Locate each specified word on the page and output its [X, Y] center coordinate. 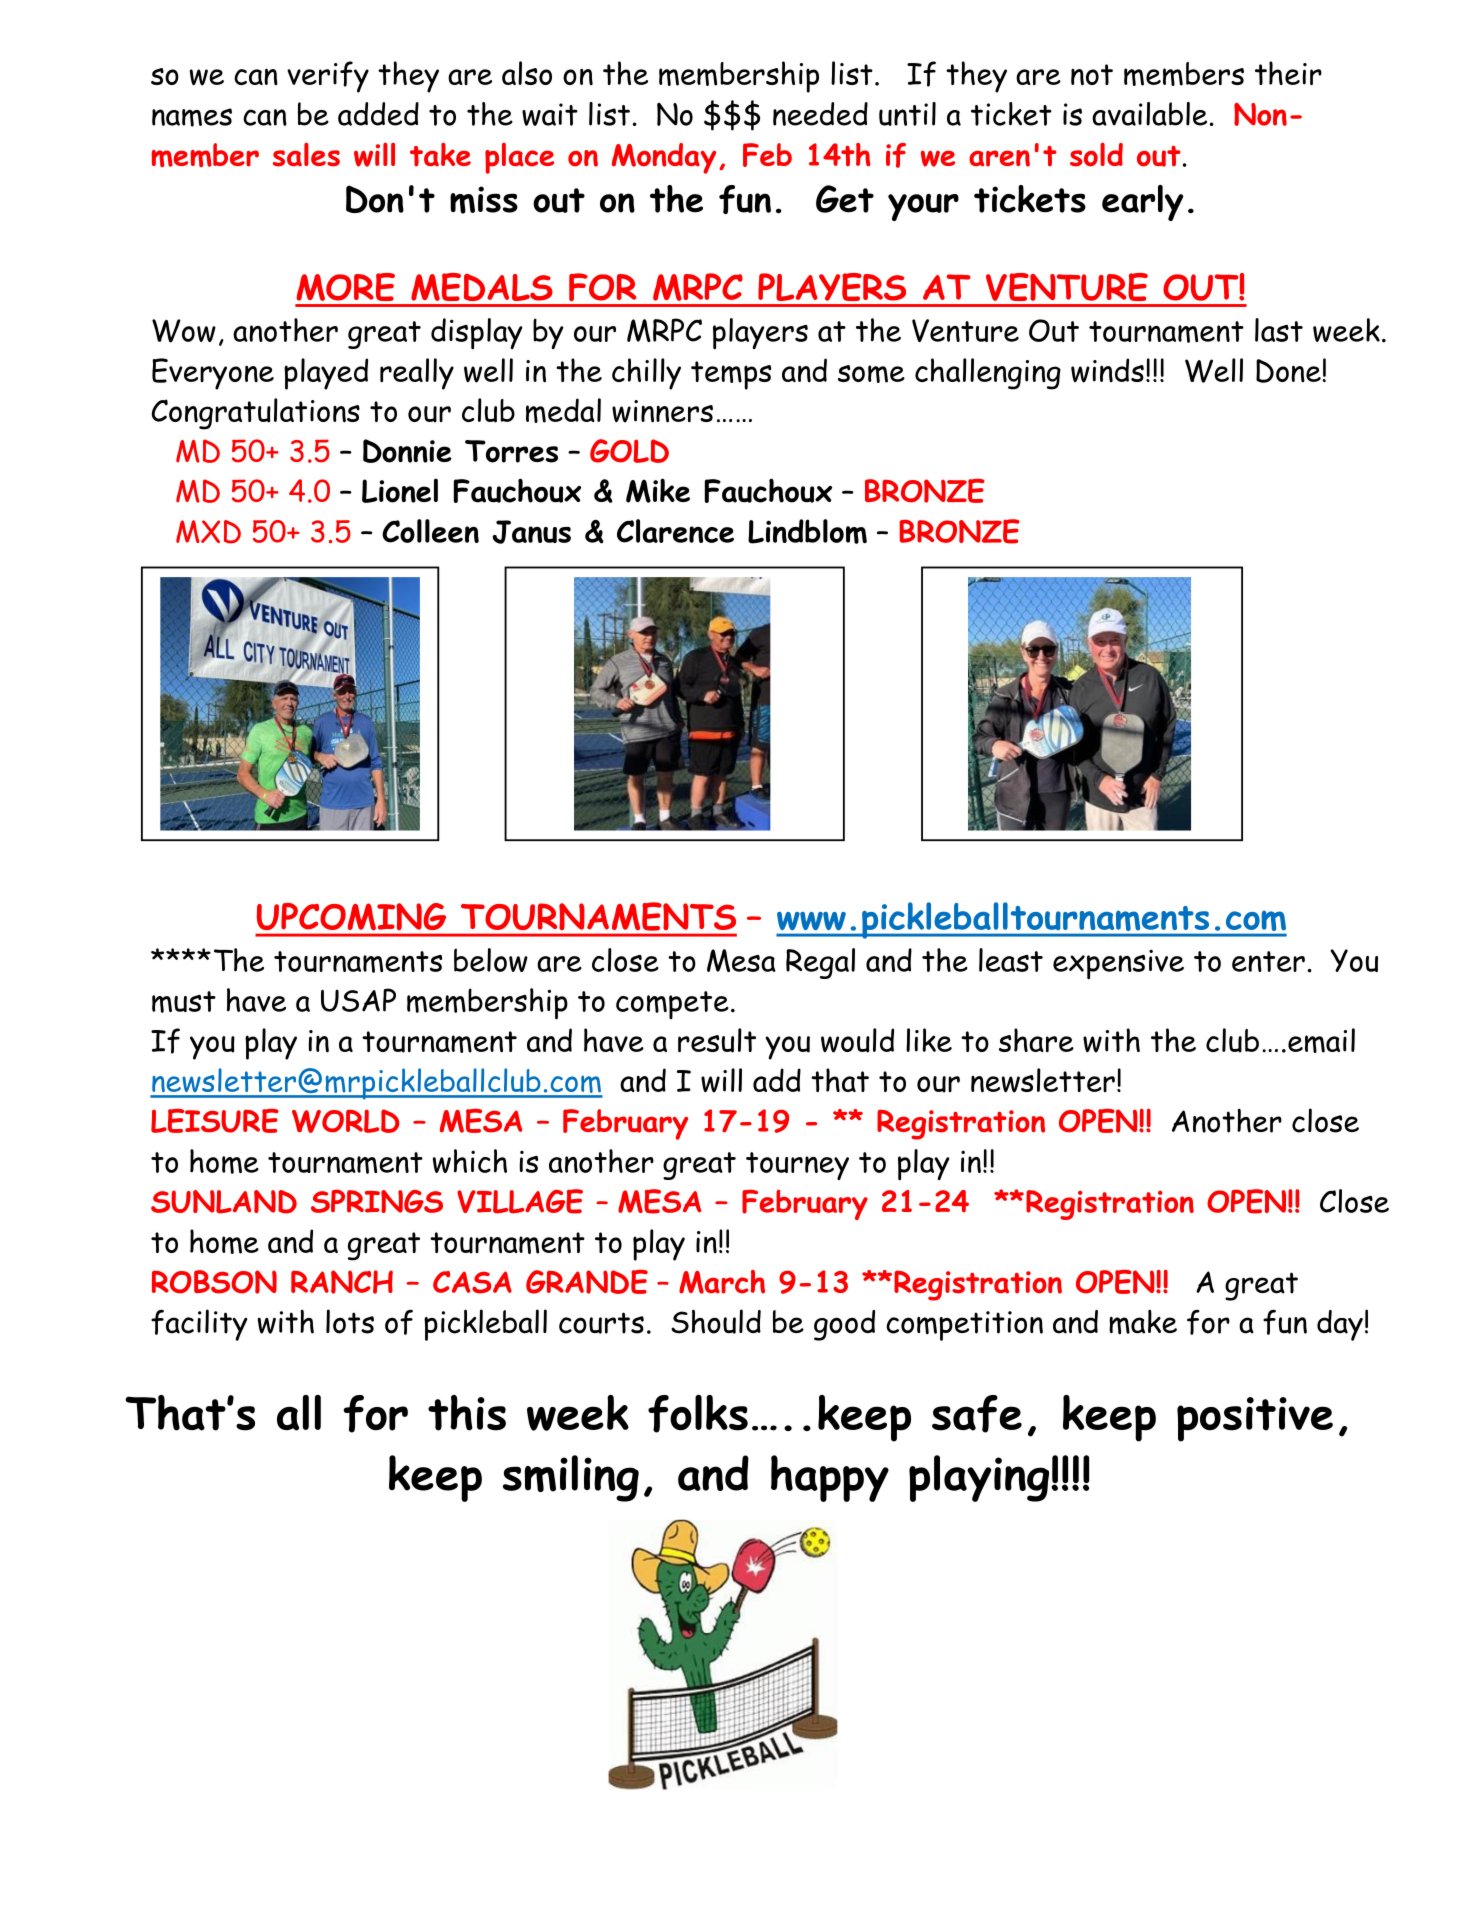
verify [328, 77]
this [467, 1413]
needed [820, 114]
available [1149, 114]
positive [1255, 1419]
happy [830, 1478]
